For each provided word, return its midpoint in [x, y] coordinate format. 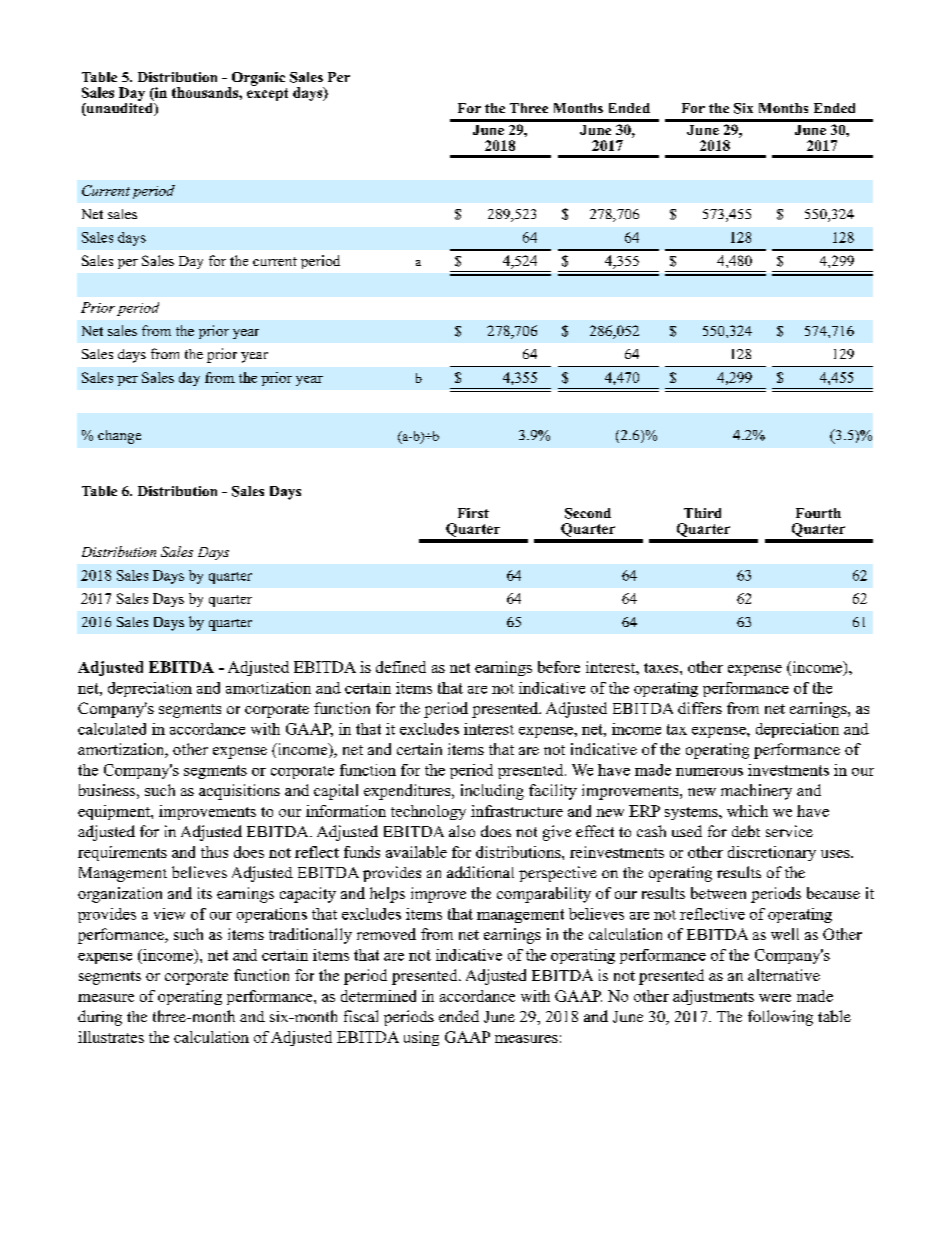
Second [588, 513]
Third [702, 513]
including [492, 792]
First [473, 513]
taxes [662, 668]
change [119, 437]
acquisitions [239, 792]
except [267, 94]
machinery [756, 792]
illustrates [111, 1037]
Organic [257, 80]
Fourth [818, 513]
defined [401, 667]
